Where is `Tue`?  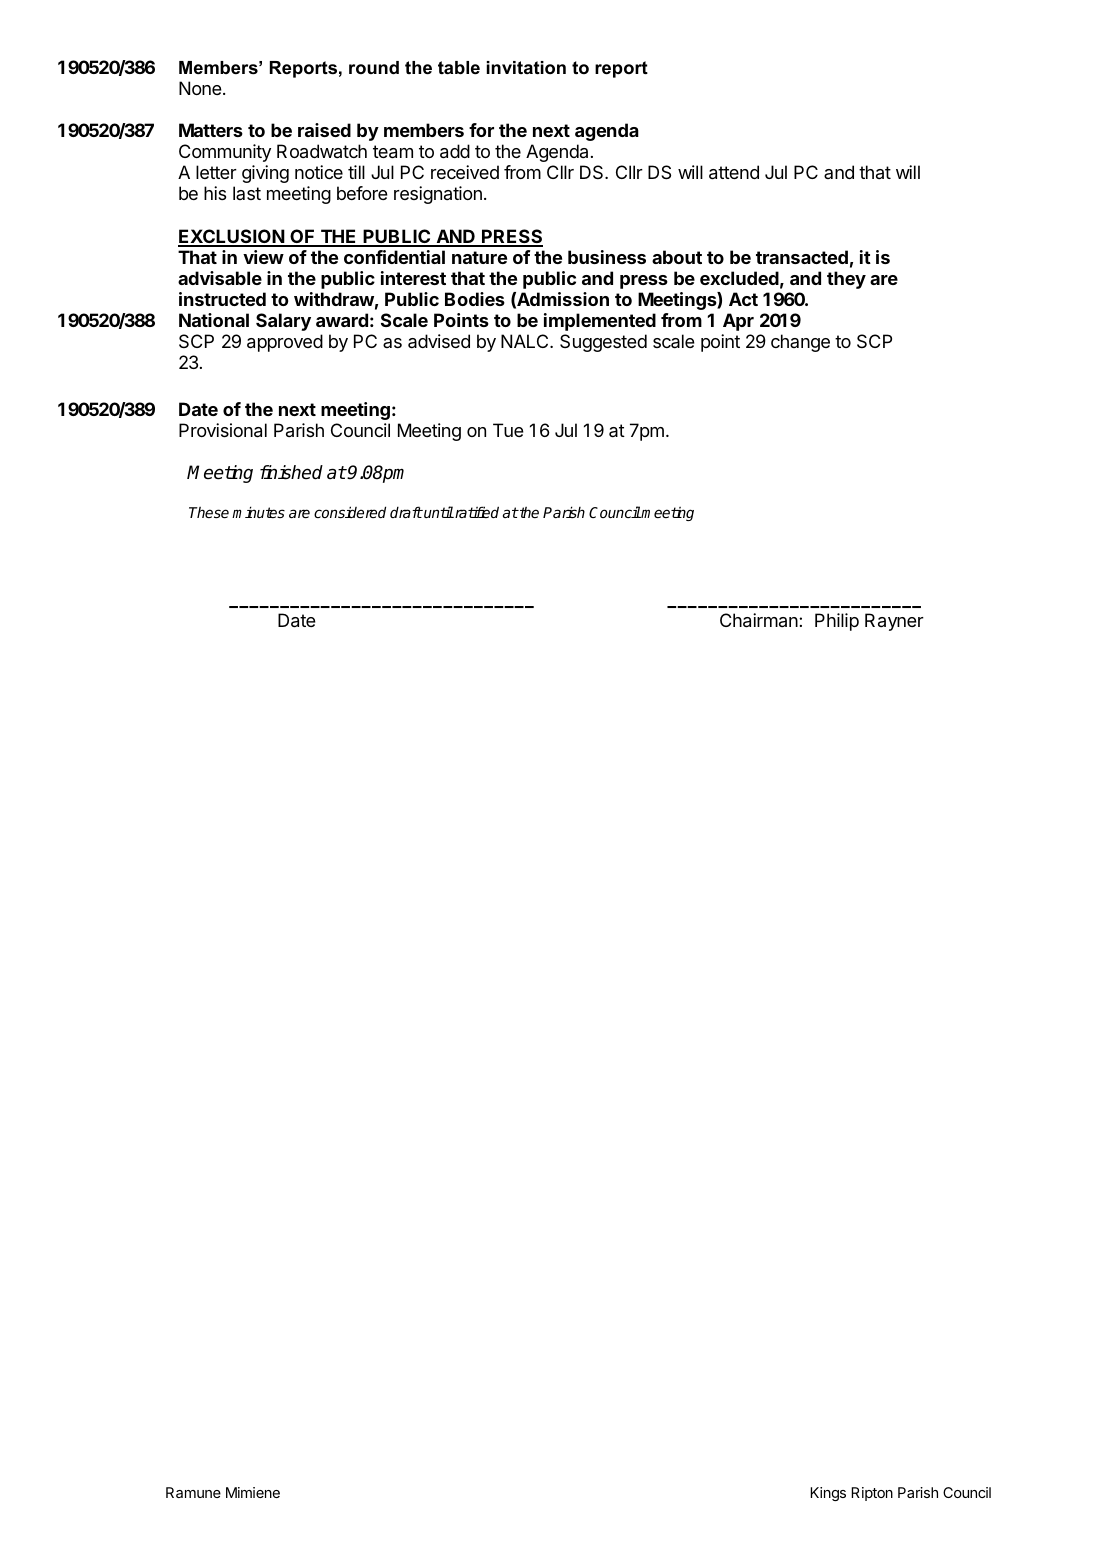 Tue is located at coordinates (508, 430).
